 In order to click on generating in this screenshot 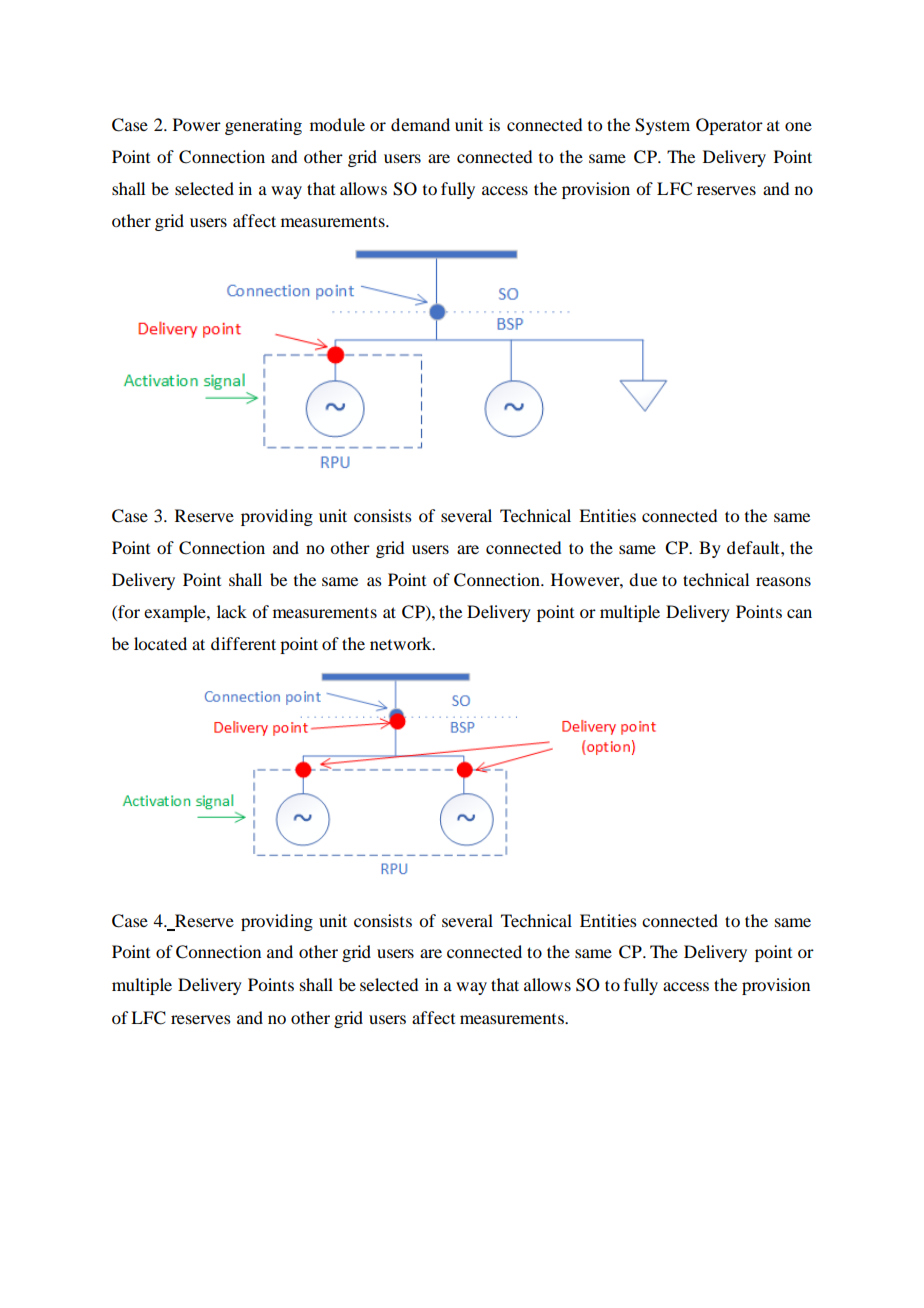, I will do `click(263, 126)`.
